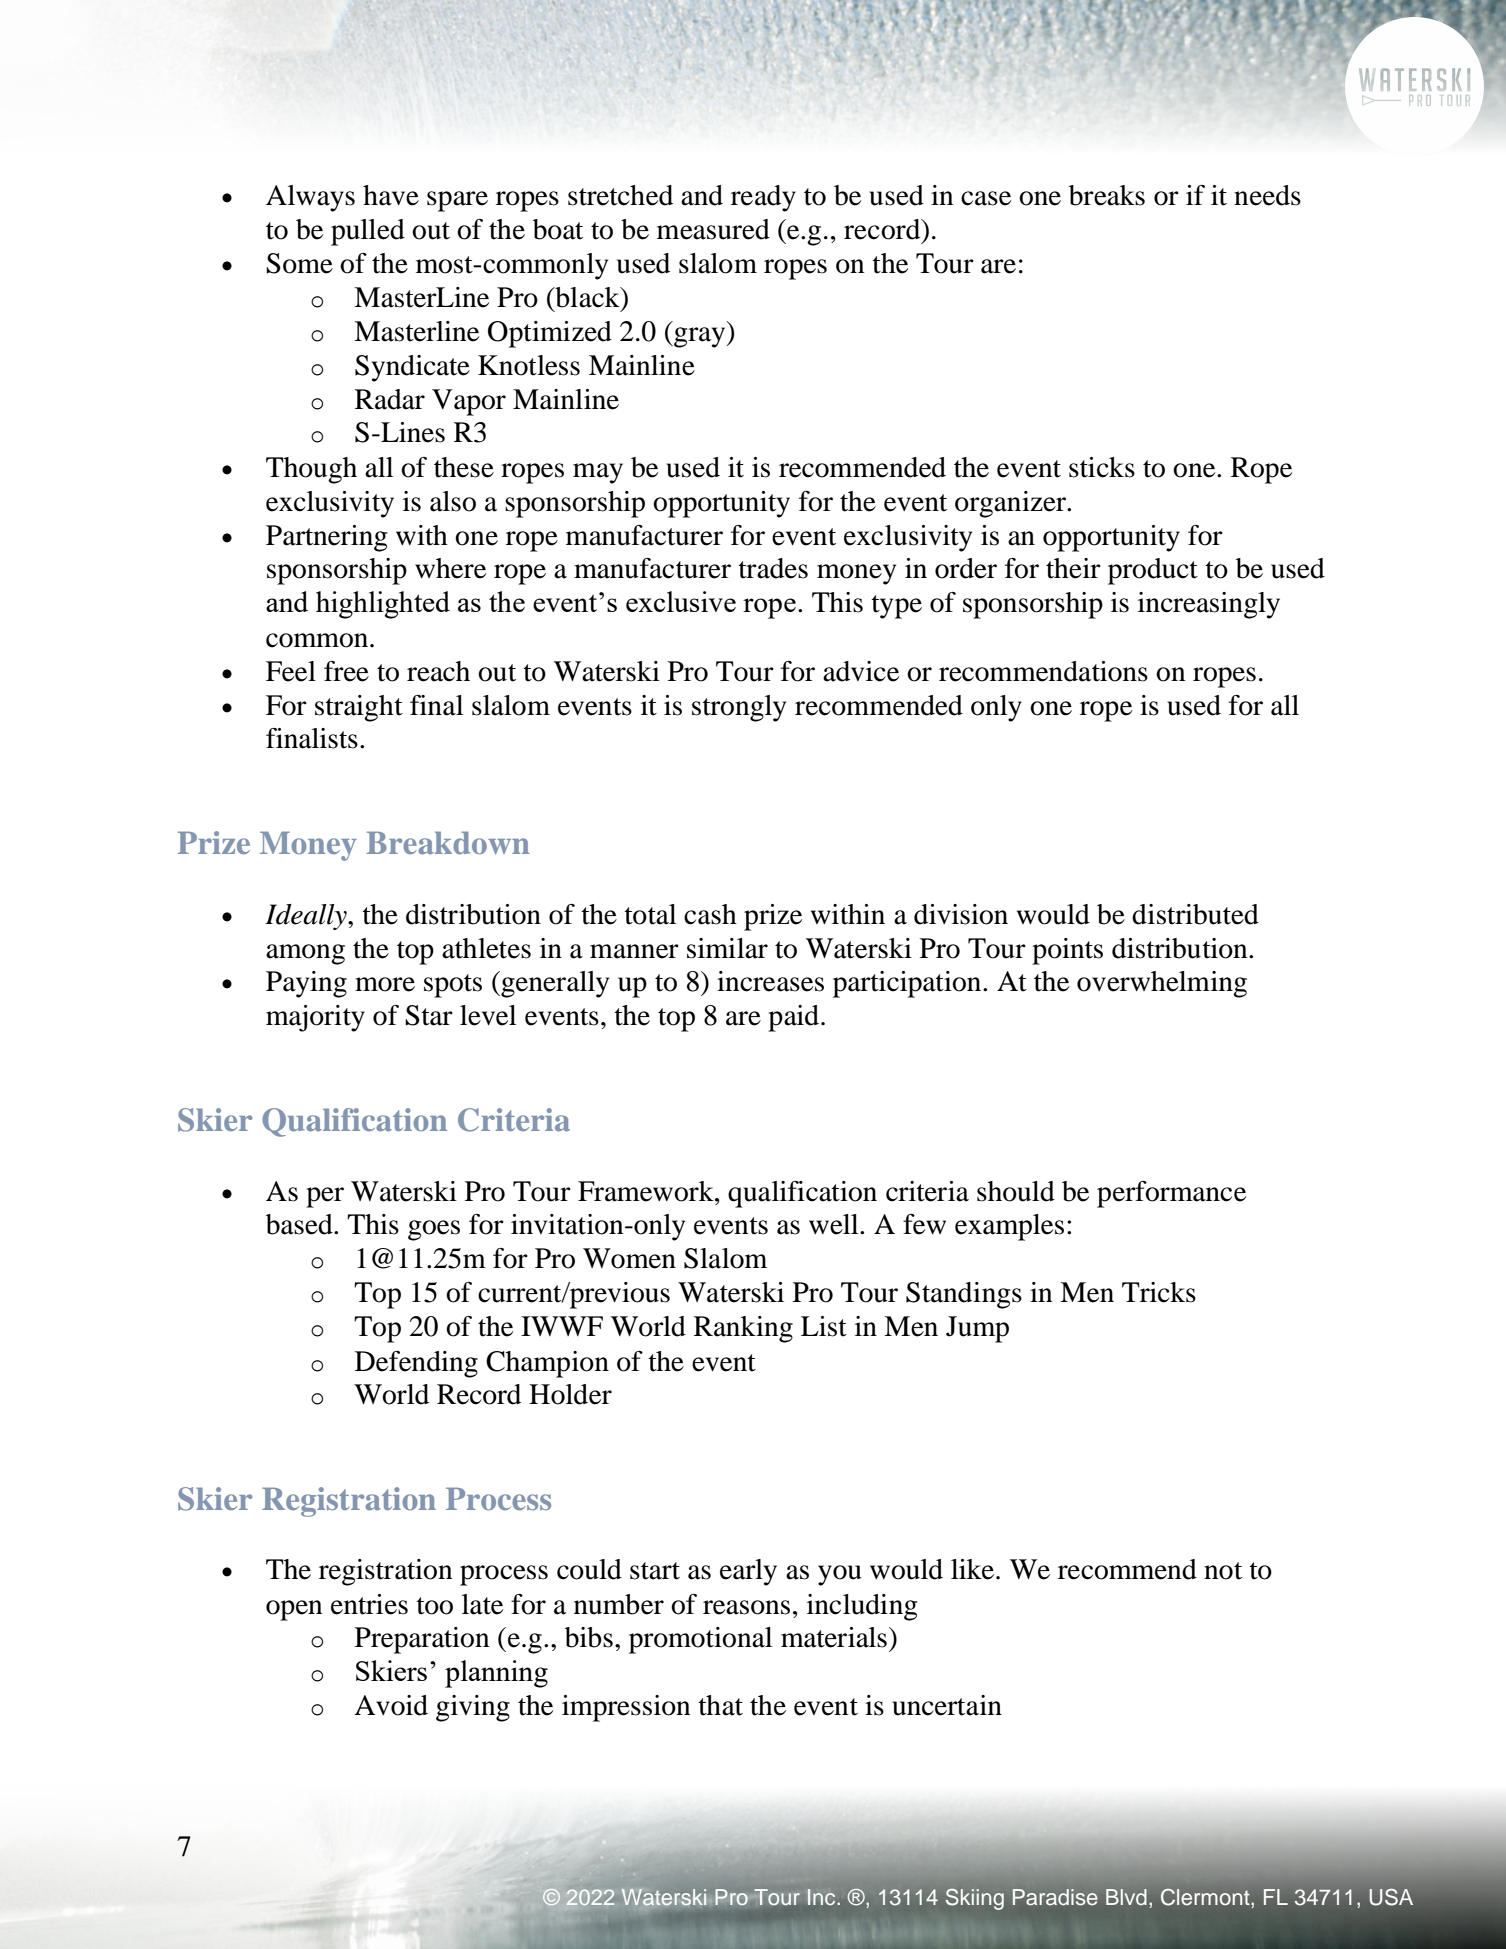 The width and height of the screenshot is (1506, 1949). I want to click on Tricks, so click(1159, 1292).
